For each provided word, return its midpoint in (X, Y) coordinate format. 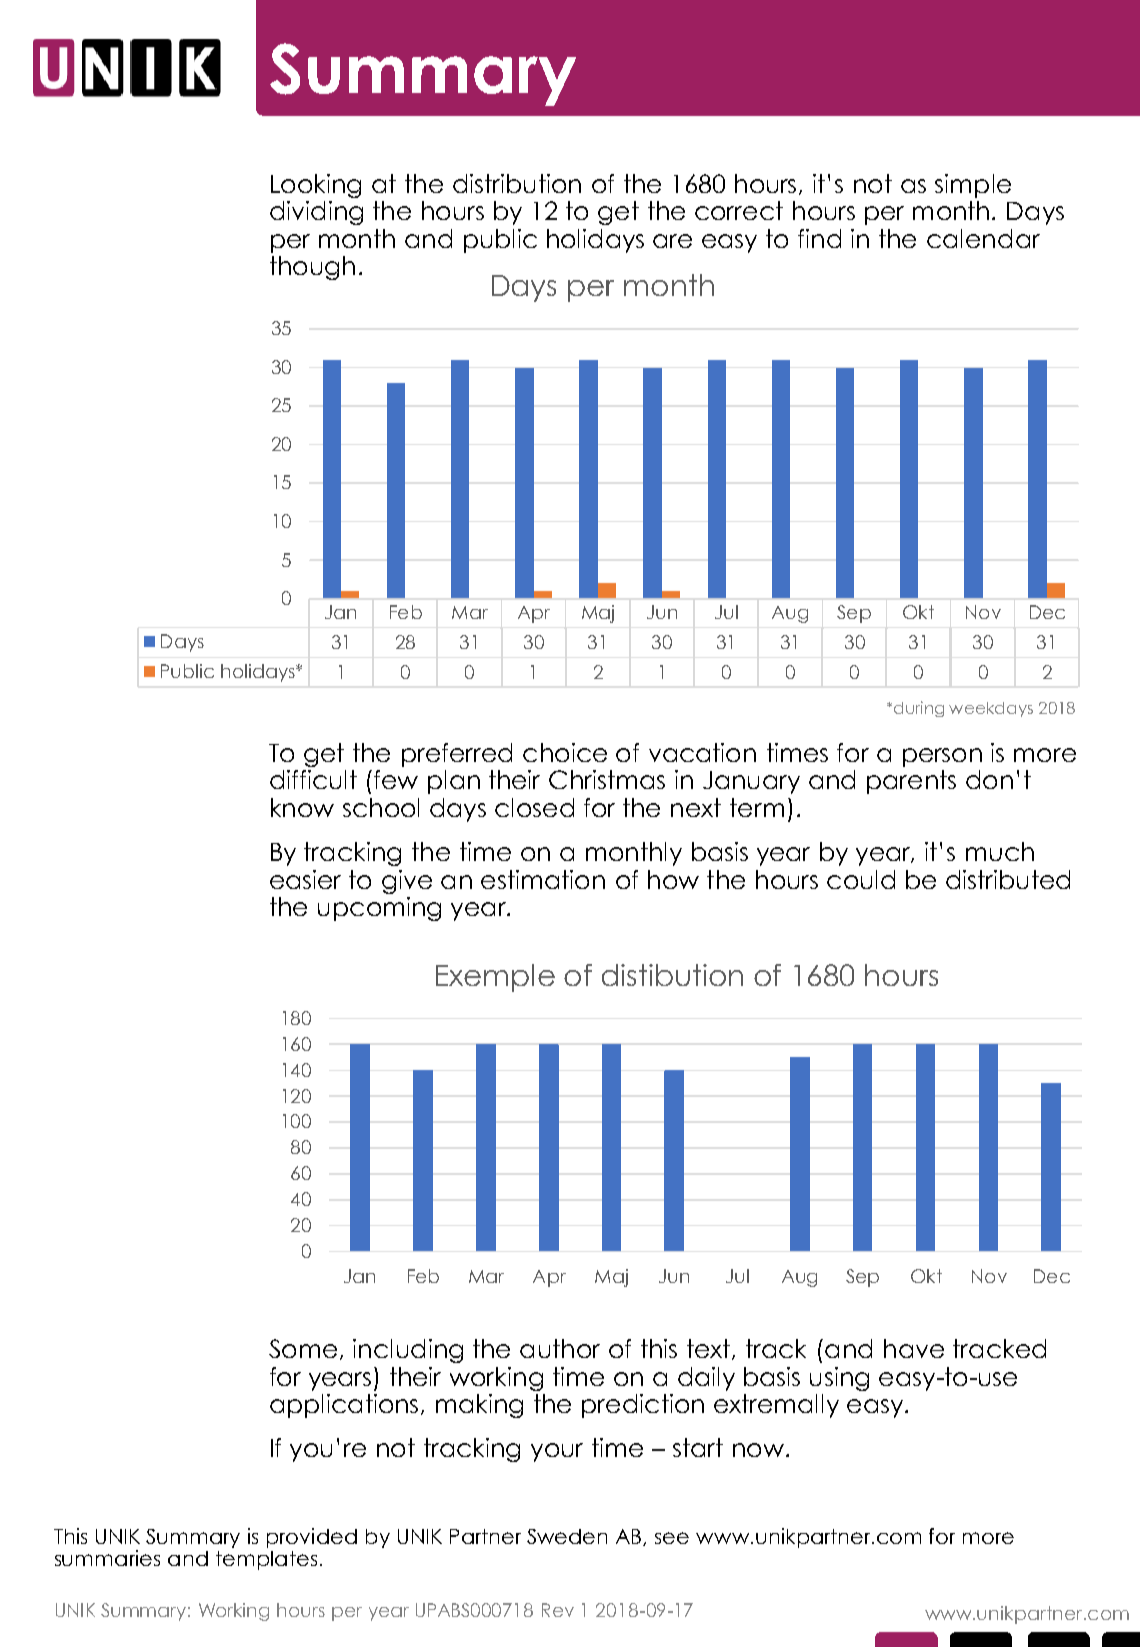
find (819, 238)
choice (565, 752)
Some (303, 1348)
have (914, 1348)
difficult (313, 779)
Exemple (495, 978)
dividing (316, 213)
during (919, 709)
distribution (517, 183)
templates (266, 1560)
